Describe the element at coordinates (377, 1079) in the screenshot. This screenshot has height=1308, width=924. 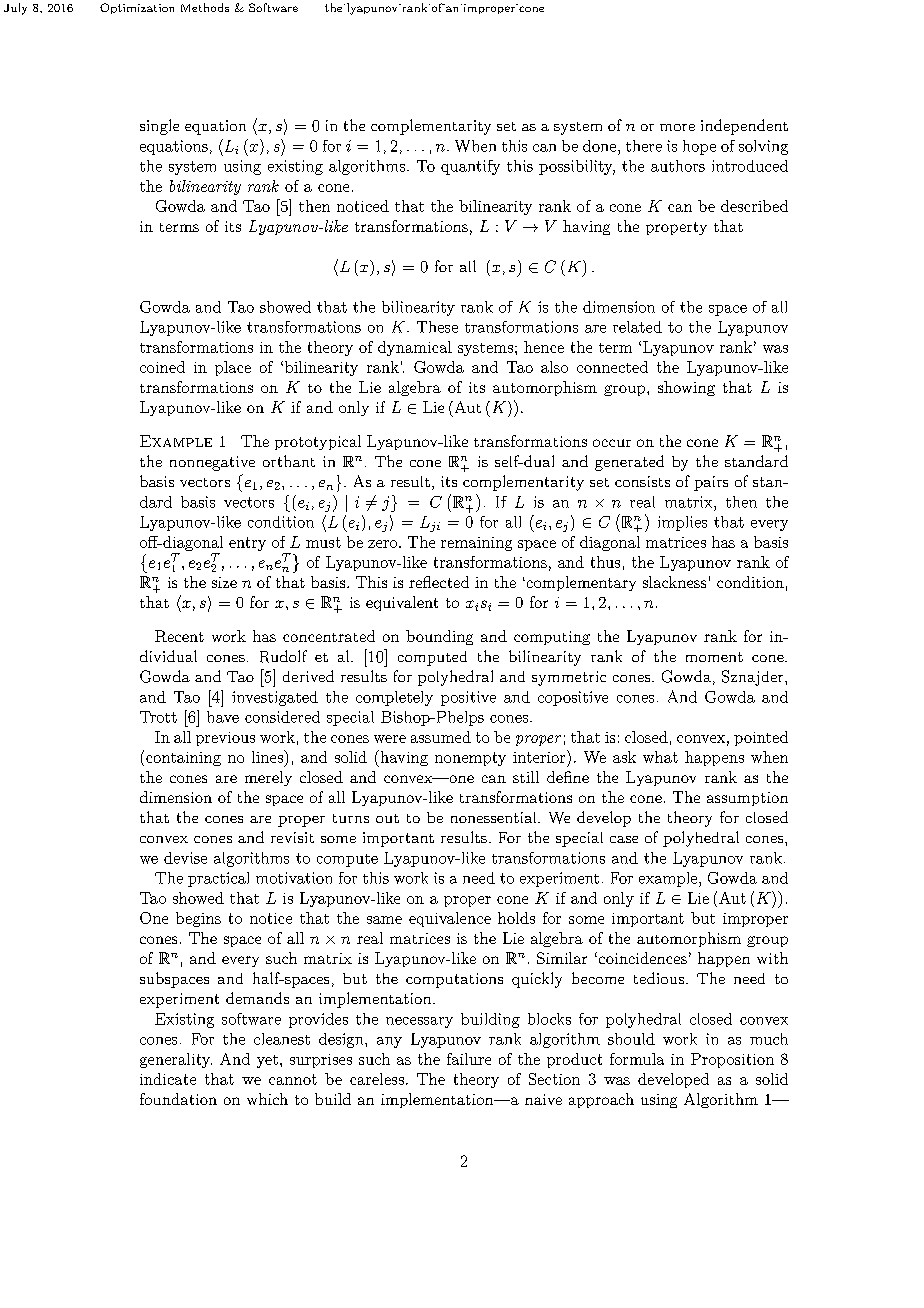
I see `careless` at that location.
